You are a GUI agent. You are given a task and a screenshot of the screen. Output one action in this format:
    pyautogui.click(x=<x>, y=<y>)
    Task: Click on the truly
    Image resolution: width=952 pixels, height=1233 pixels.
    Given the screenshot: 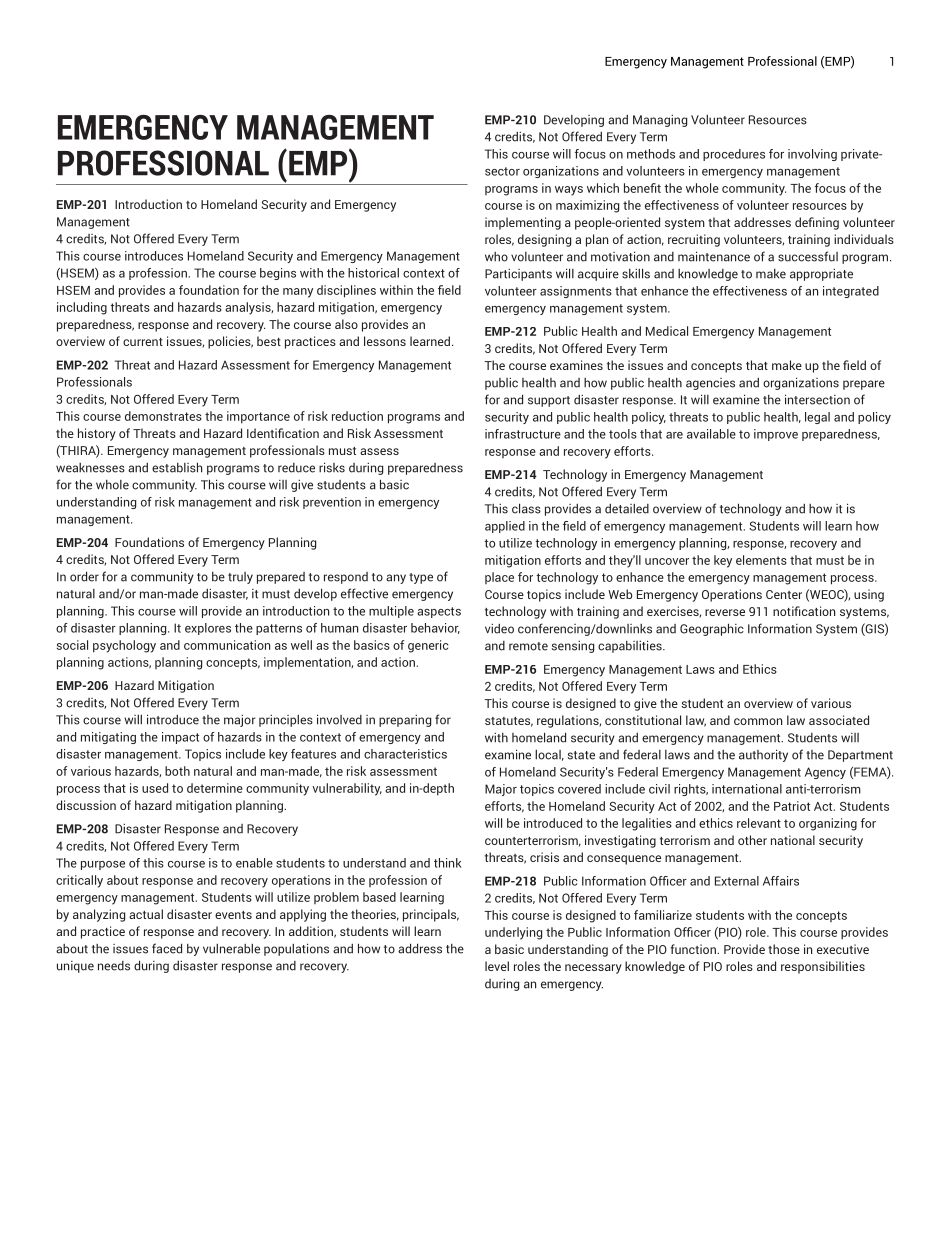 What is the action you would take?
    pyautogui.click(x=240, y=578)
